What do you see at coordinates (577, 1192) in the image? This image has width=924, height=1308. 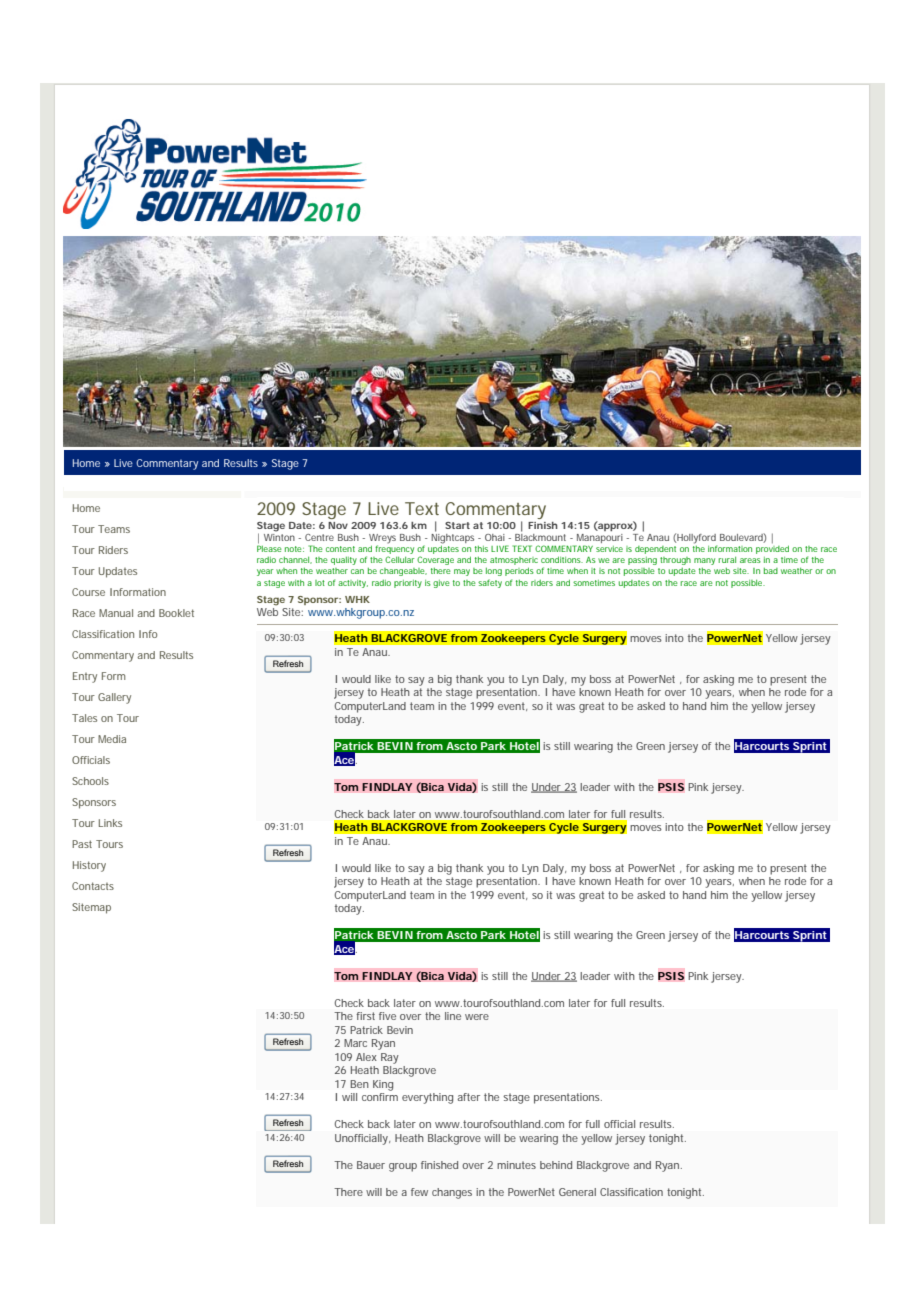 I see `General` at bounding box center [577, 1192].
